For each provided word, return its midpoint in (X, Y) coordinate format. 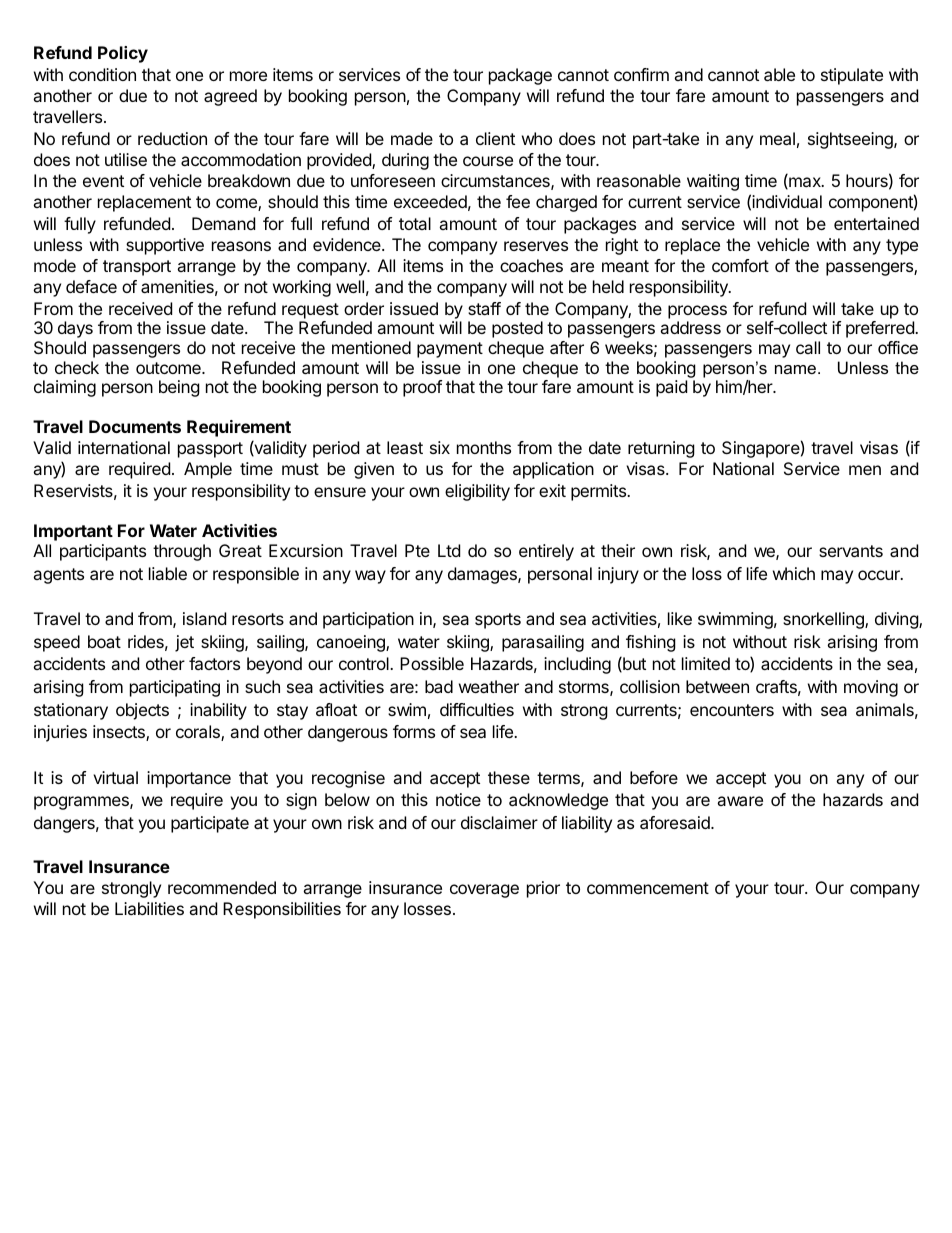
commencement (648, 888)
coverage (484, 891)
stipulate (852, 76)
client (495, 138)
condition (102, 74)
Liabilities (149, 908)
